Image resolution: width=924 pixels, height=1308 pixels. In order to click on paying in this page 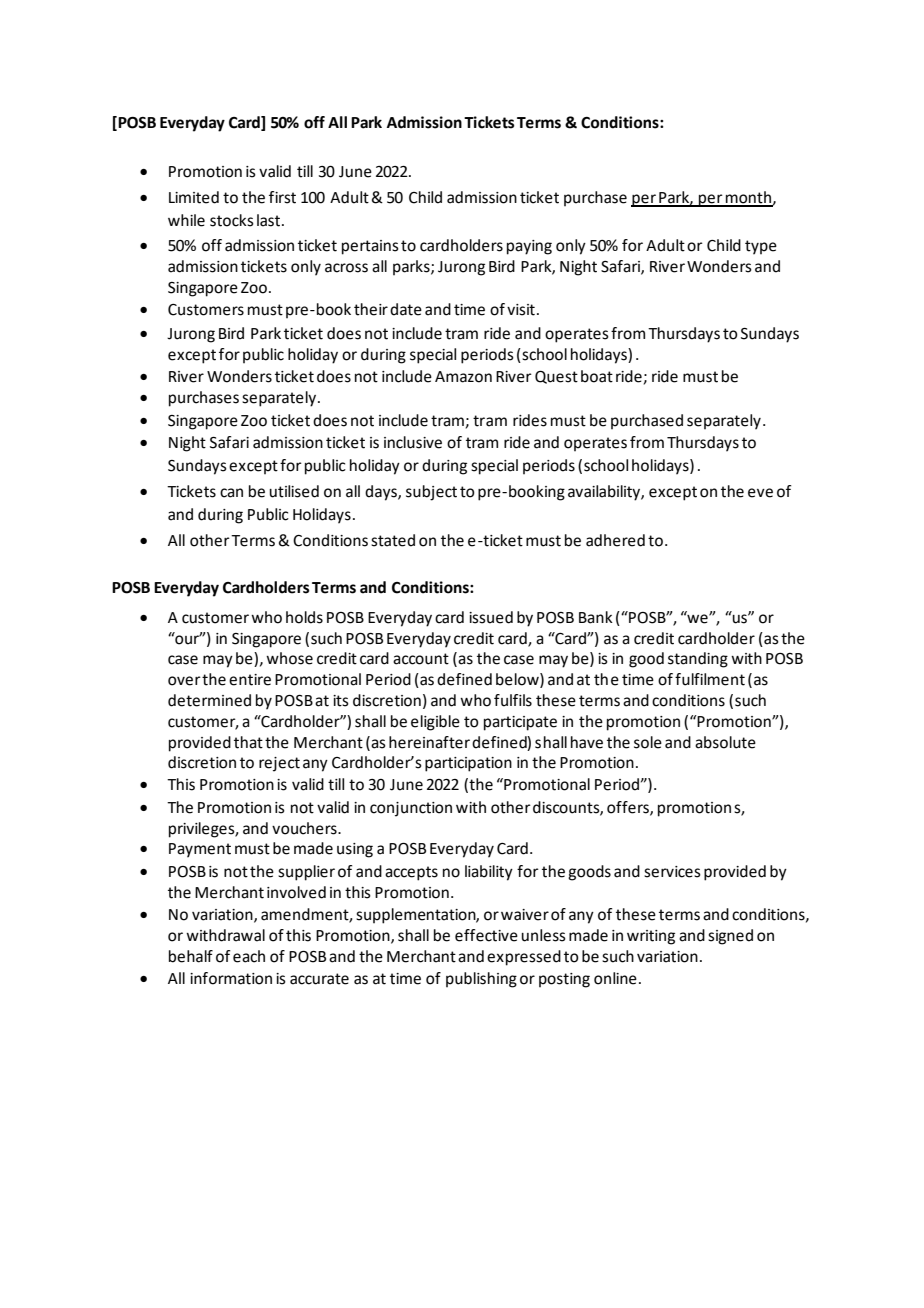, I will do `click(529, 247)`.
